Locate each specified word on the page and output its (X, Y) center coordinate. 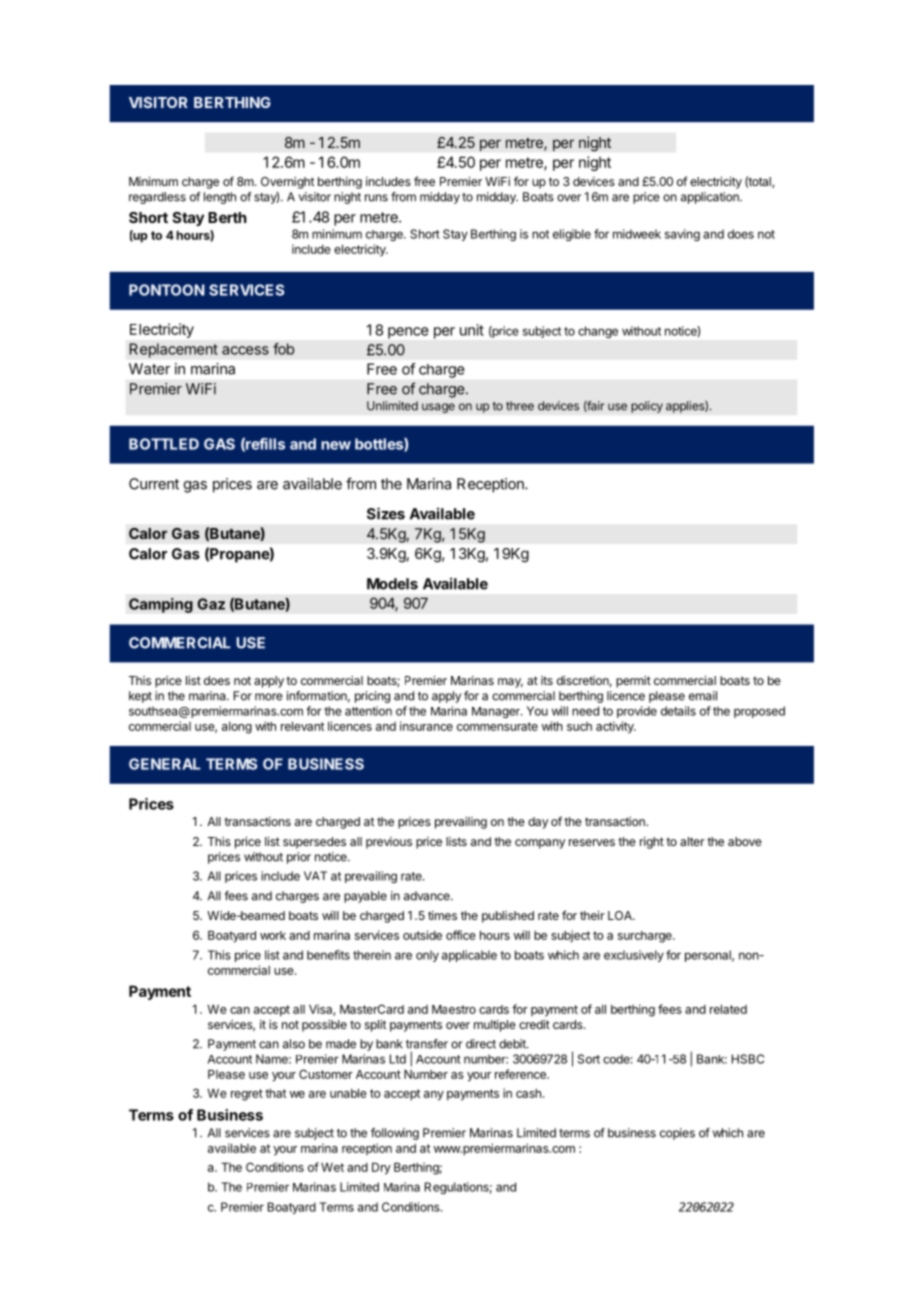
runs (376, 198)
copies (677, 1134)
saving (682, 235)
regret (247, 1095)
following (395, 1134)
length (220, 198)
